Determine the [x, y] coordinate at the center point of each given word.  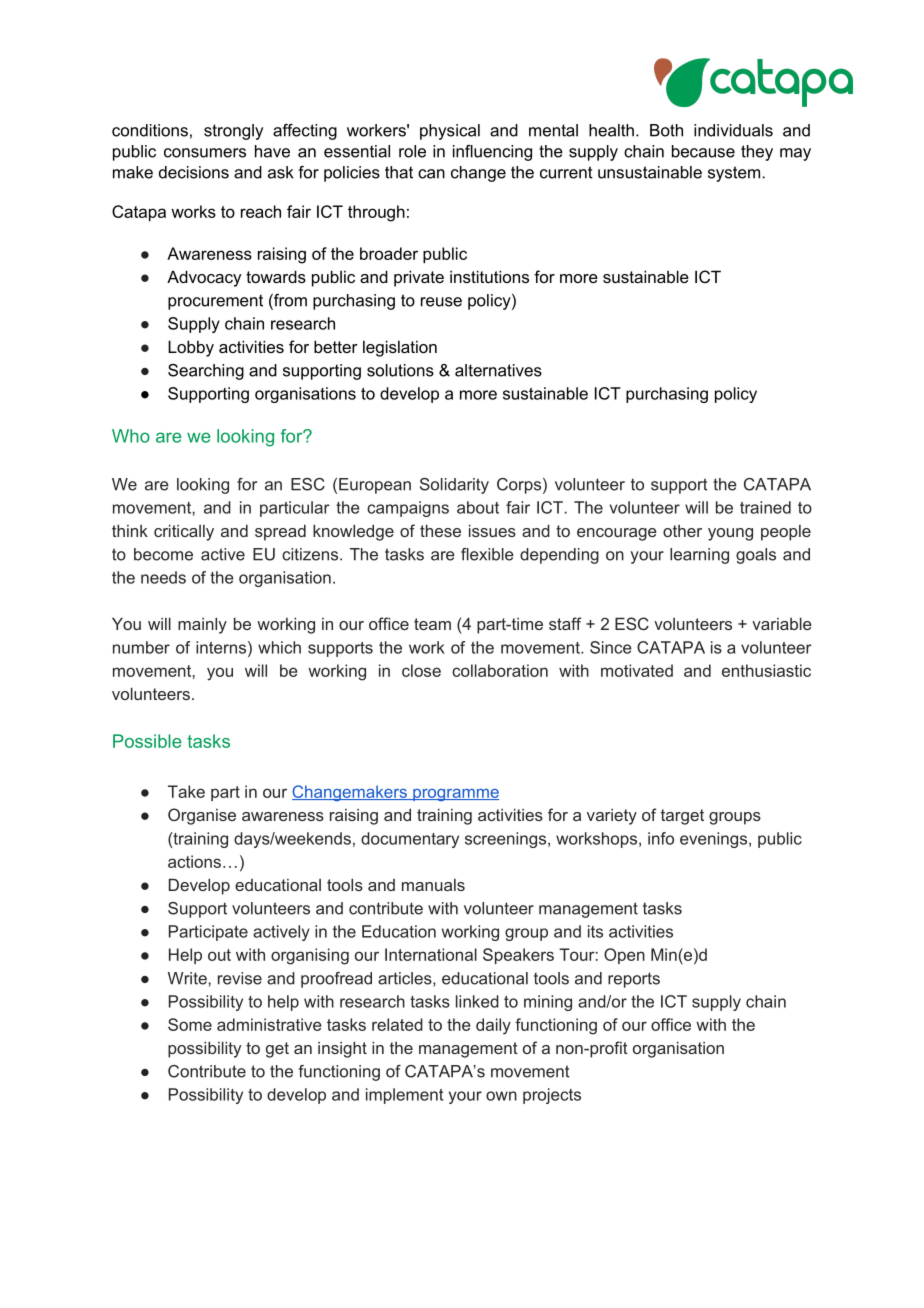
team [432, 624]
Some [190, 1024]
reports [634, 980]
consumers [205, 153]
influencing [492, 153]
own [501, 1096]
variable [782, 623]
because [703, 151]
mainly [202, 625]
